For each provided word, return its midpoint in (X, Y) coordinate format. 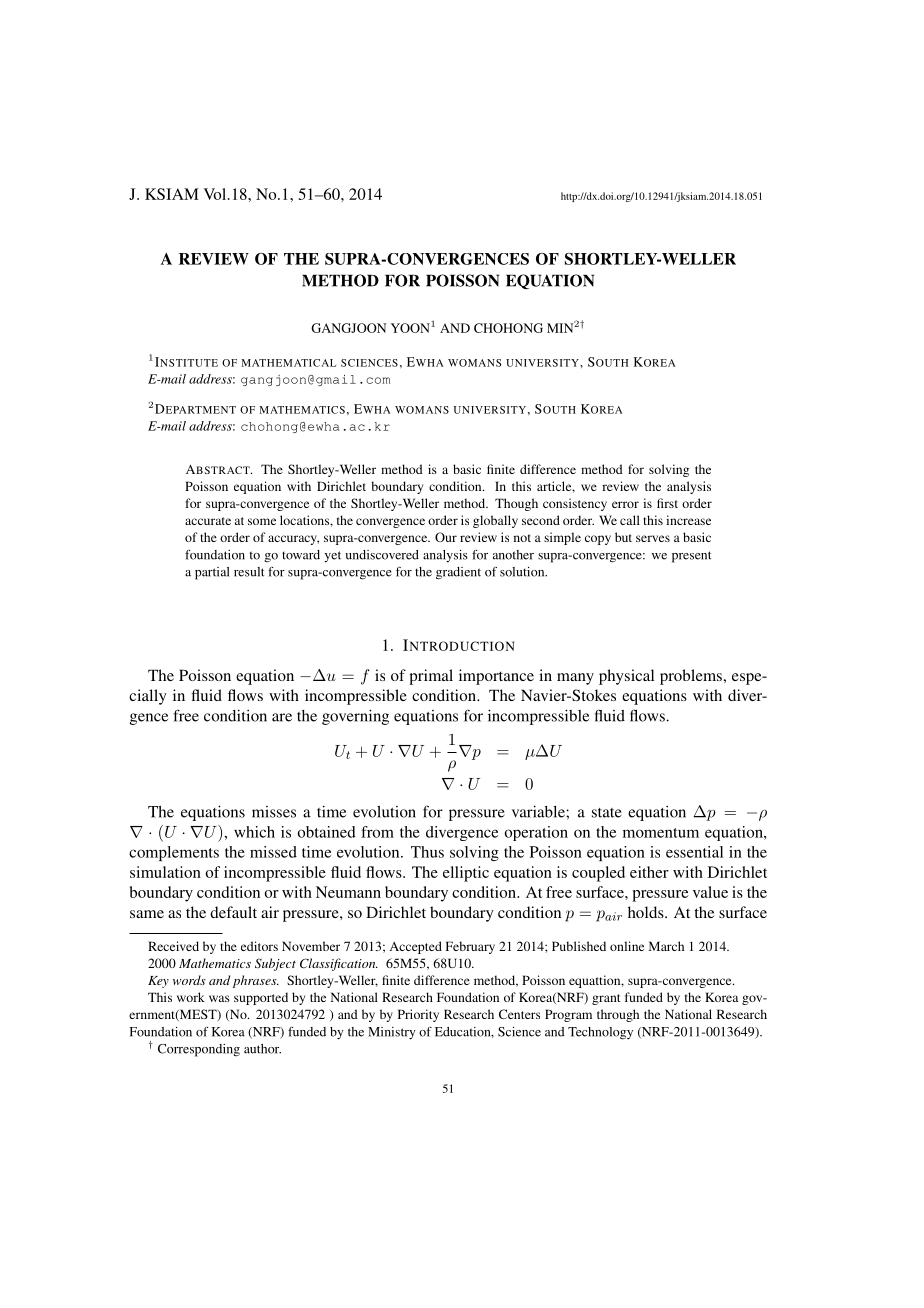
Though (516, 504)
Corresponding (199, 1050)
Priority (418, 1015)
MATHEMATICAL (288, 363)
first (667, 503)
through (618, 1015)
